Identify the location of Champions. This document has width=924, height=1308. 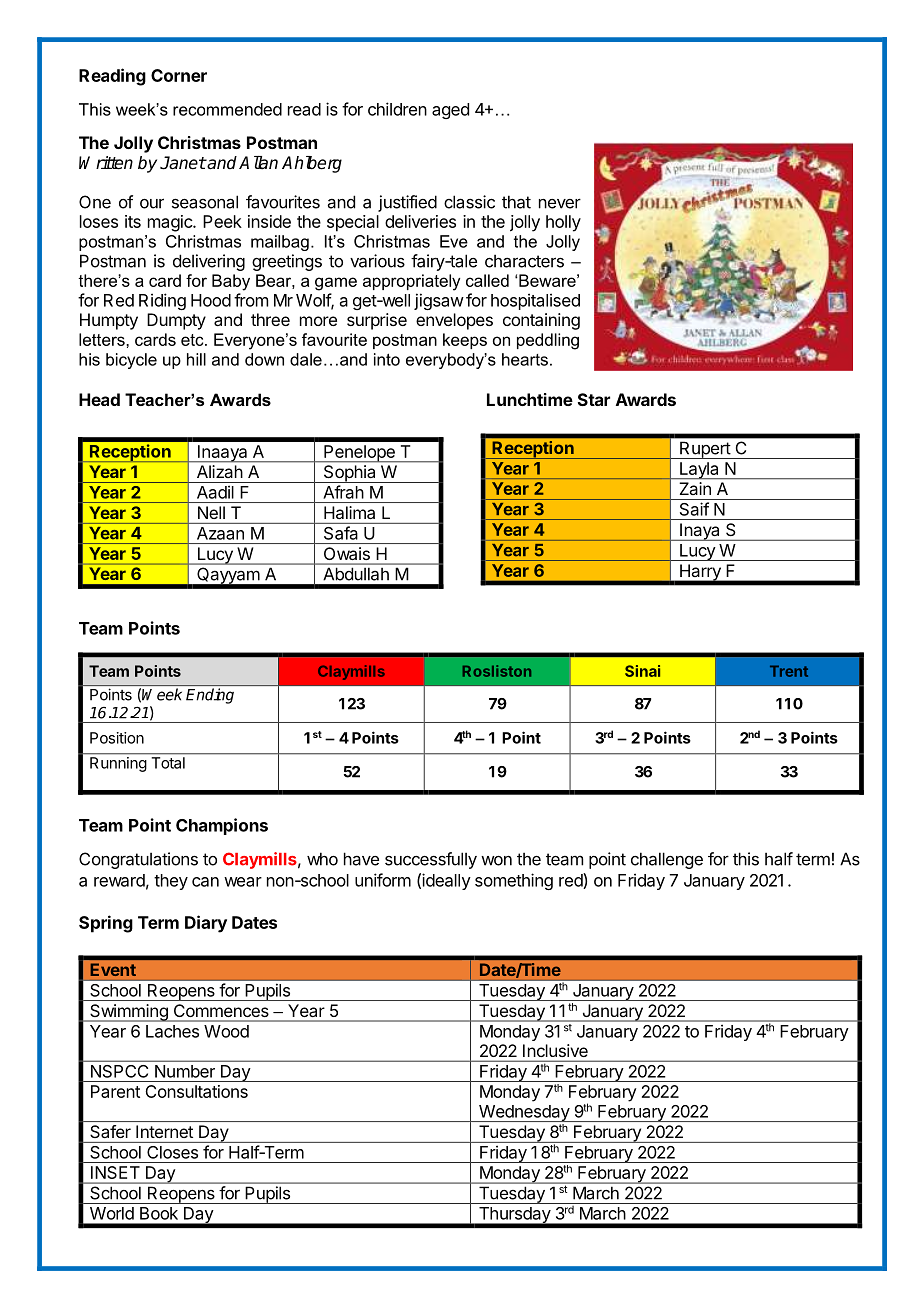
(222, 826).
